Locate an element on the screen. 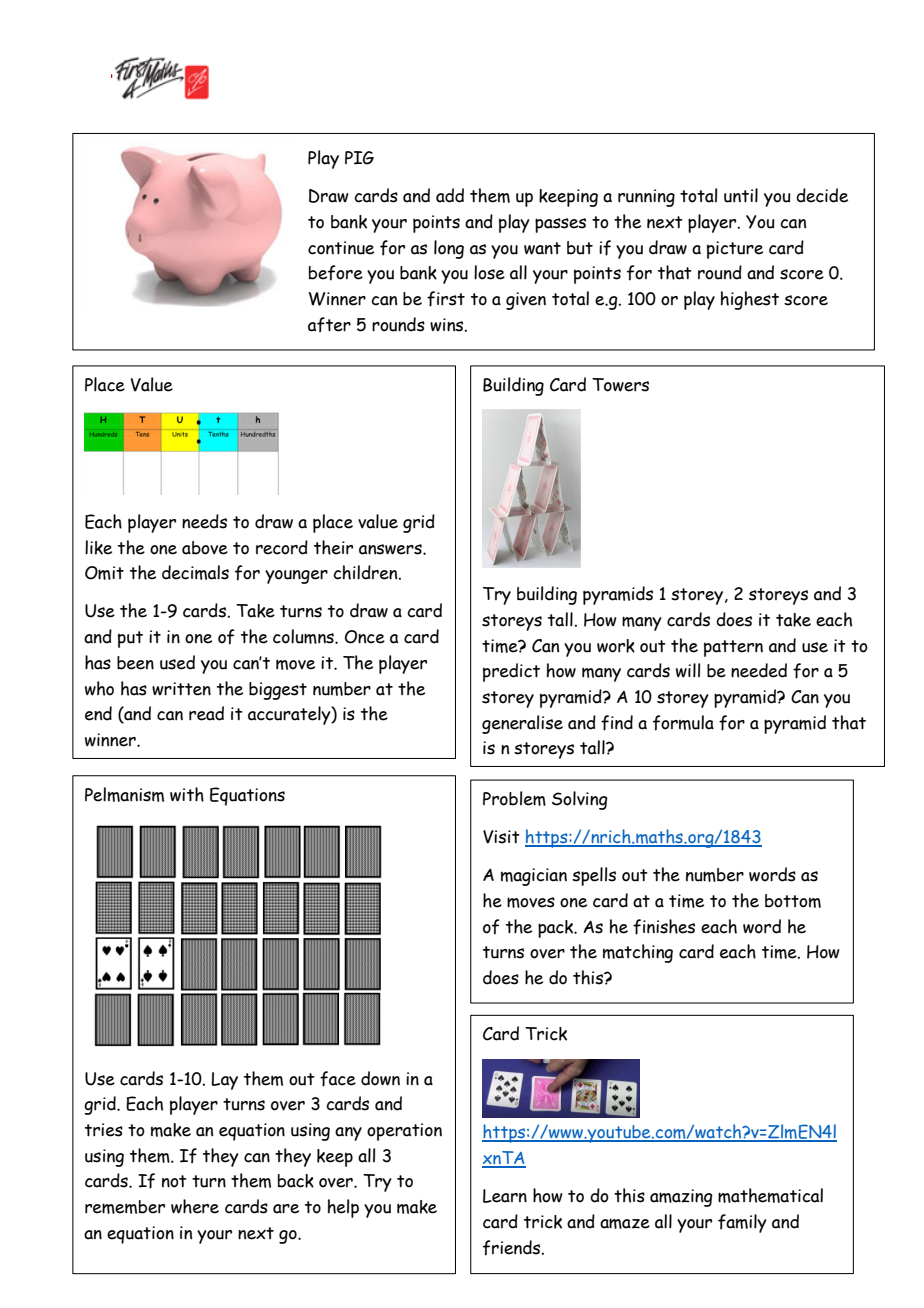 This screenshot has width=924, height=1308. pack is located at coordinates (557, 929).
